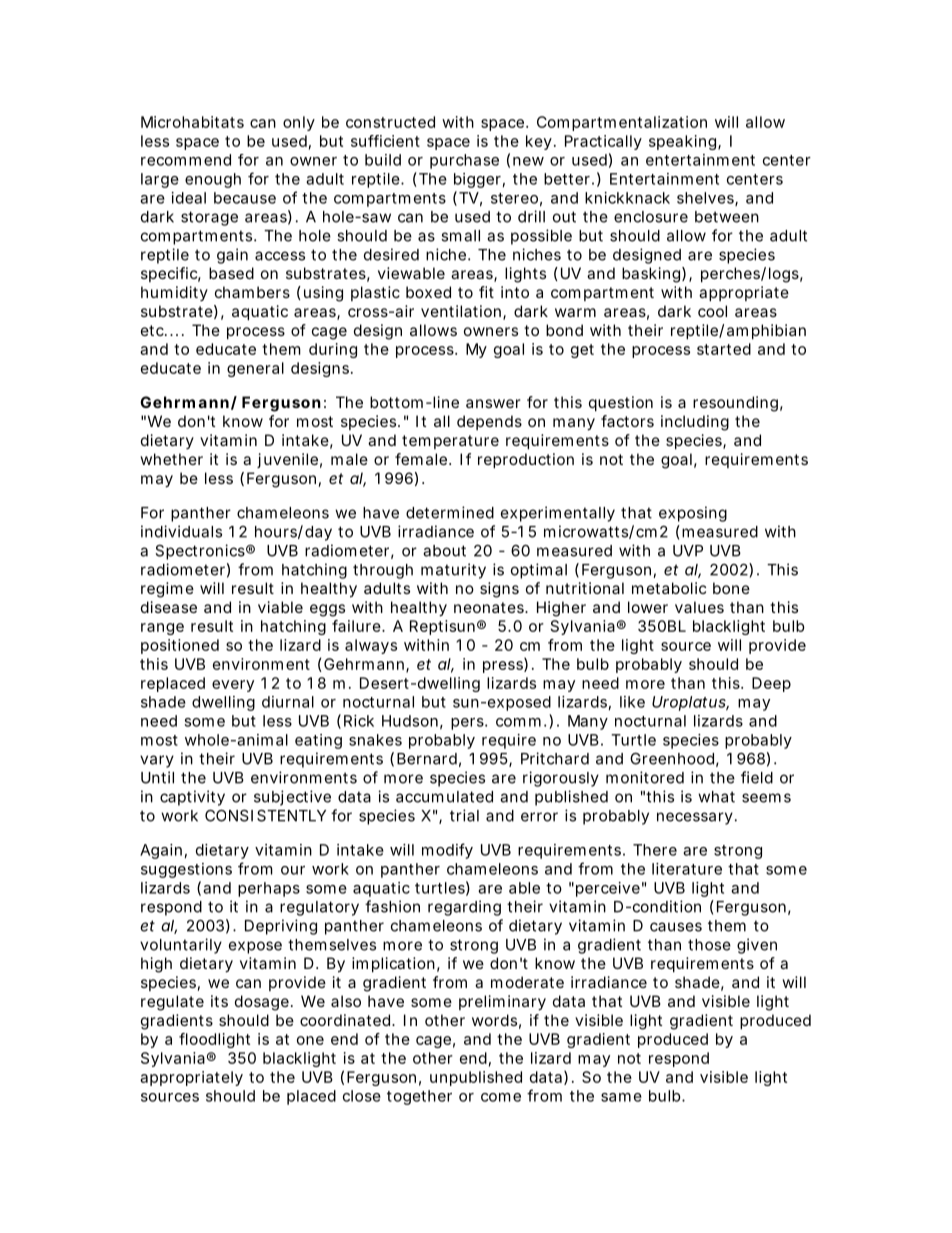  What do you see at coordinates (419, 1097) in the page?
I see `together` at bounding box center [419, 1097].
